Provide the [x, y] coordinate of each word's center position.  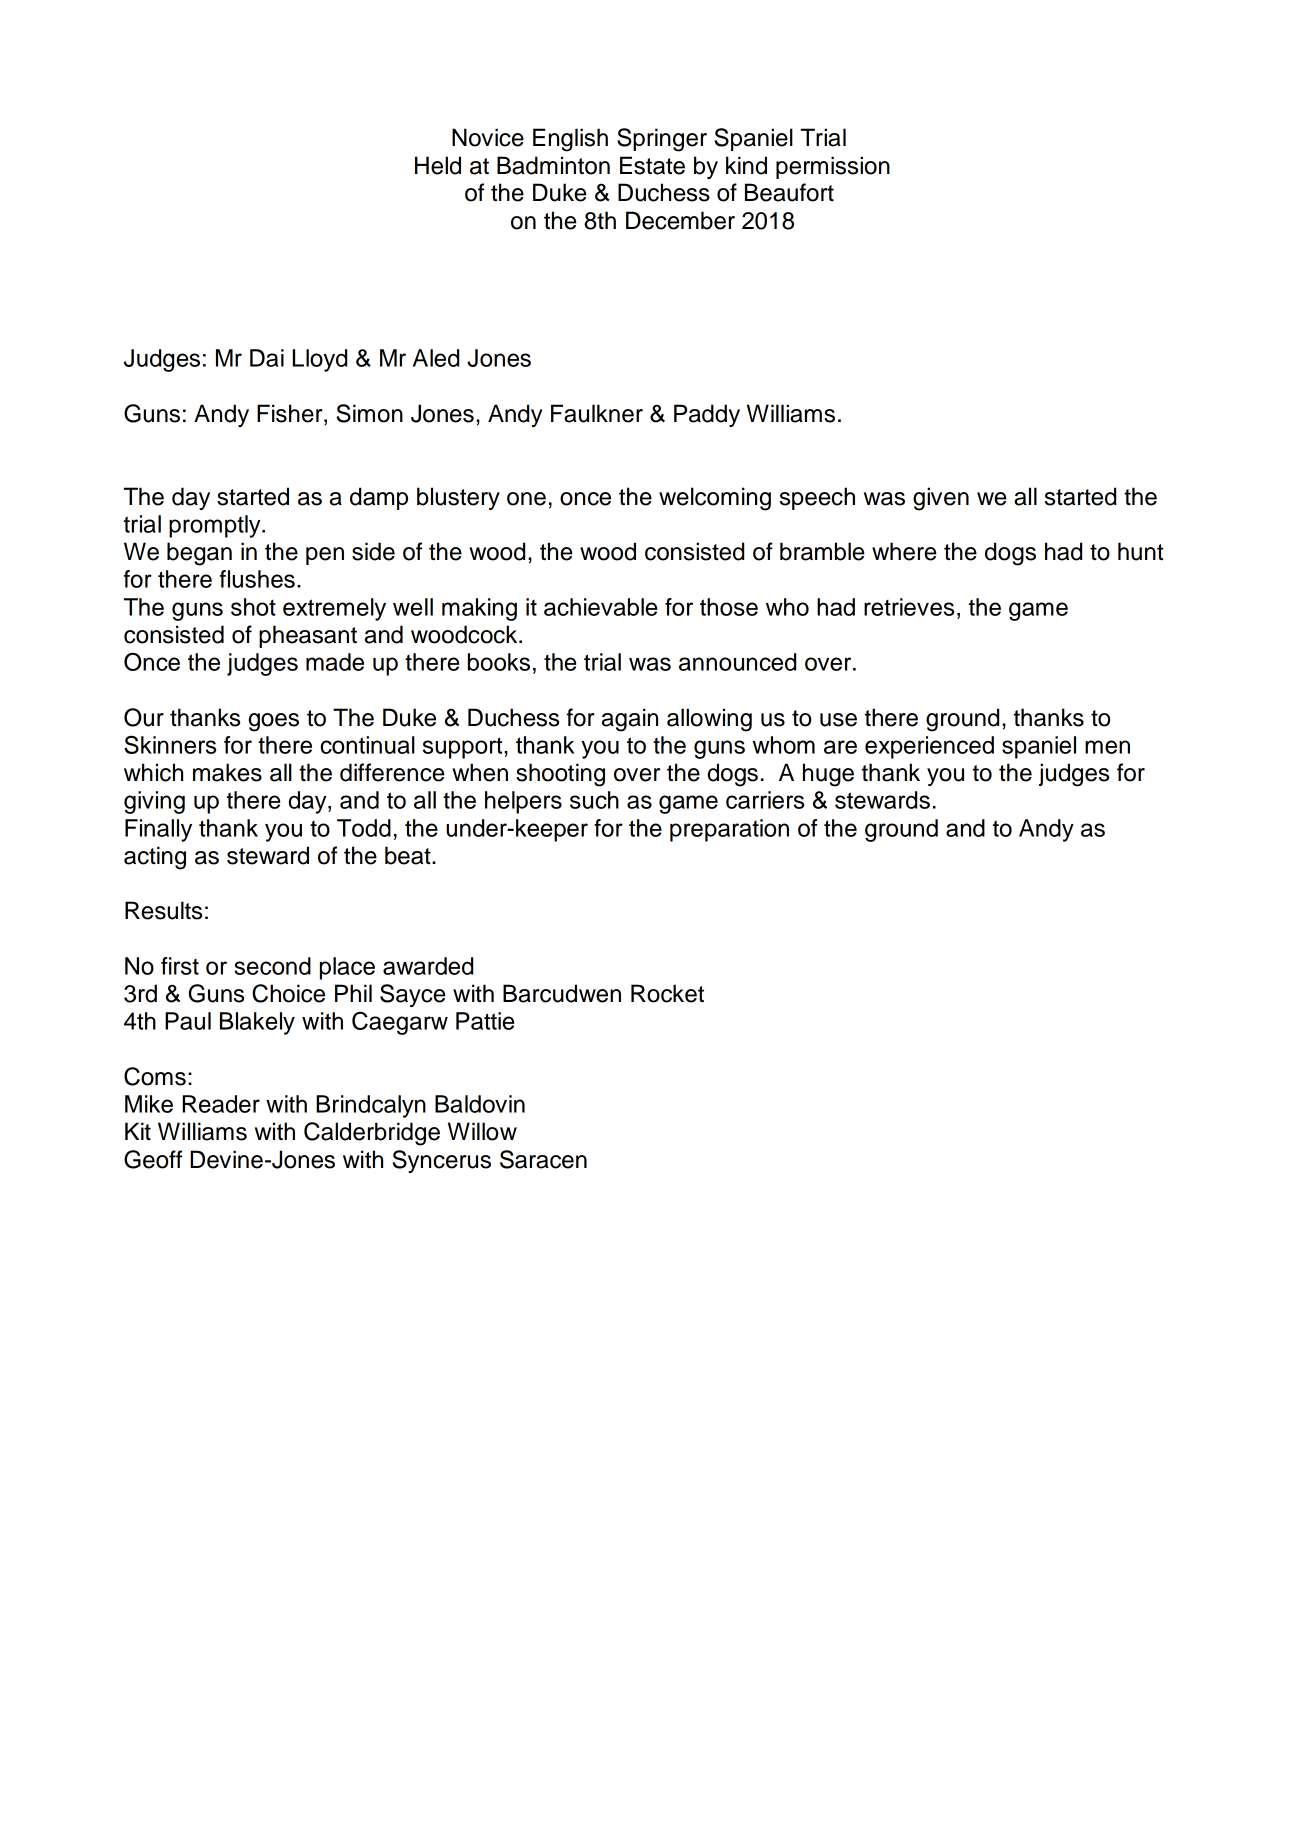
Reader [221, 1104]
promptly [216, 526]
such [594, 800]
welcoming [715, 499]
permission [833, 167]
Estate [652, 165]
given [941, 499]
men [1107, 747]
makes [227, 772]
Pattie [485, 1021]
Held [438, 165]
